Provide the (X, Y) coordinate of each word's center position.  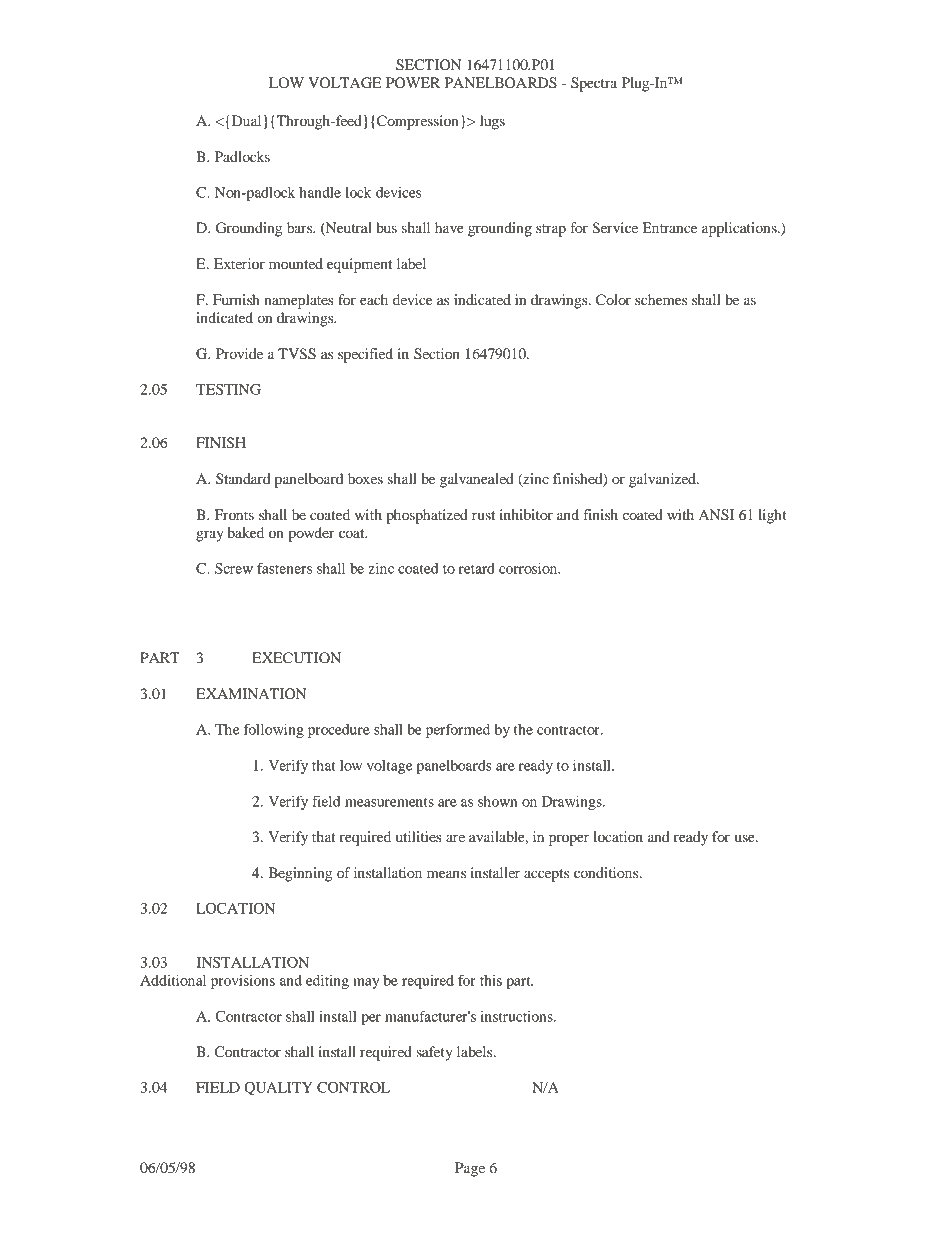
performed (458, 731)
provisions (243, 982)
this (491, 980)
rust (483, 515)
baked (246, 532)
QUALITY (279, 1089)
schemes (661, 299)
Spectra (594, 84)
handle (320, 192)
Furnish (236, 299)
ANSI (716, 515)
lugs (492, 122)
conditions (607, 872)
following (274, 731)
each (374, 299)
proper (569, 840)
